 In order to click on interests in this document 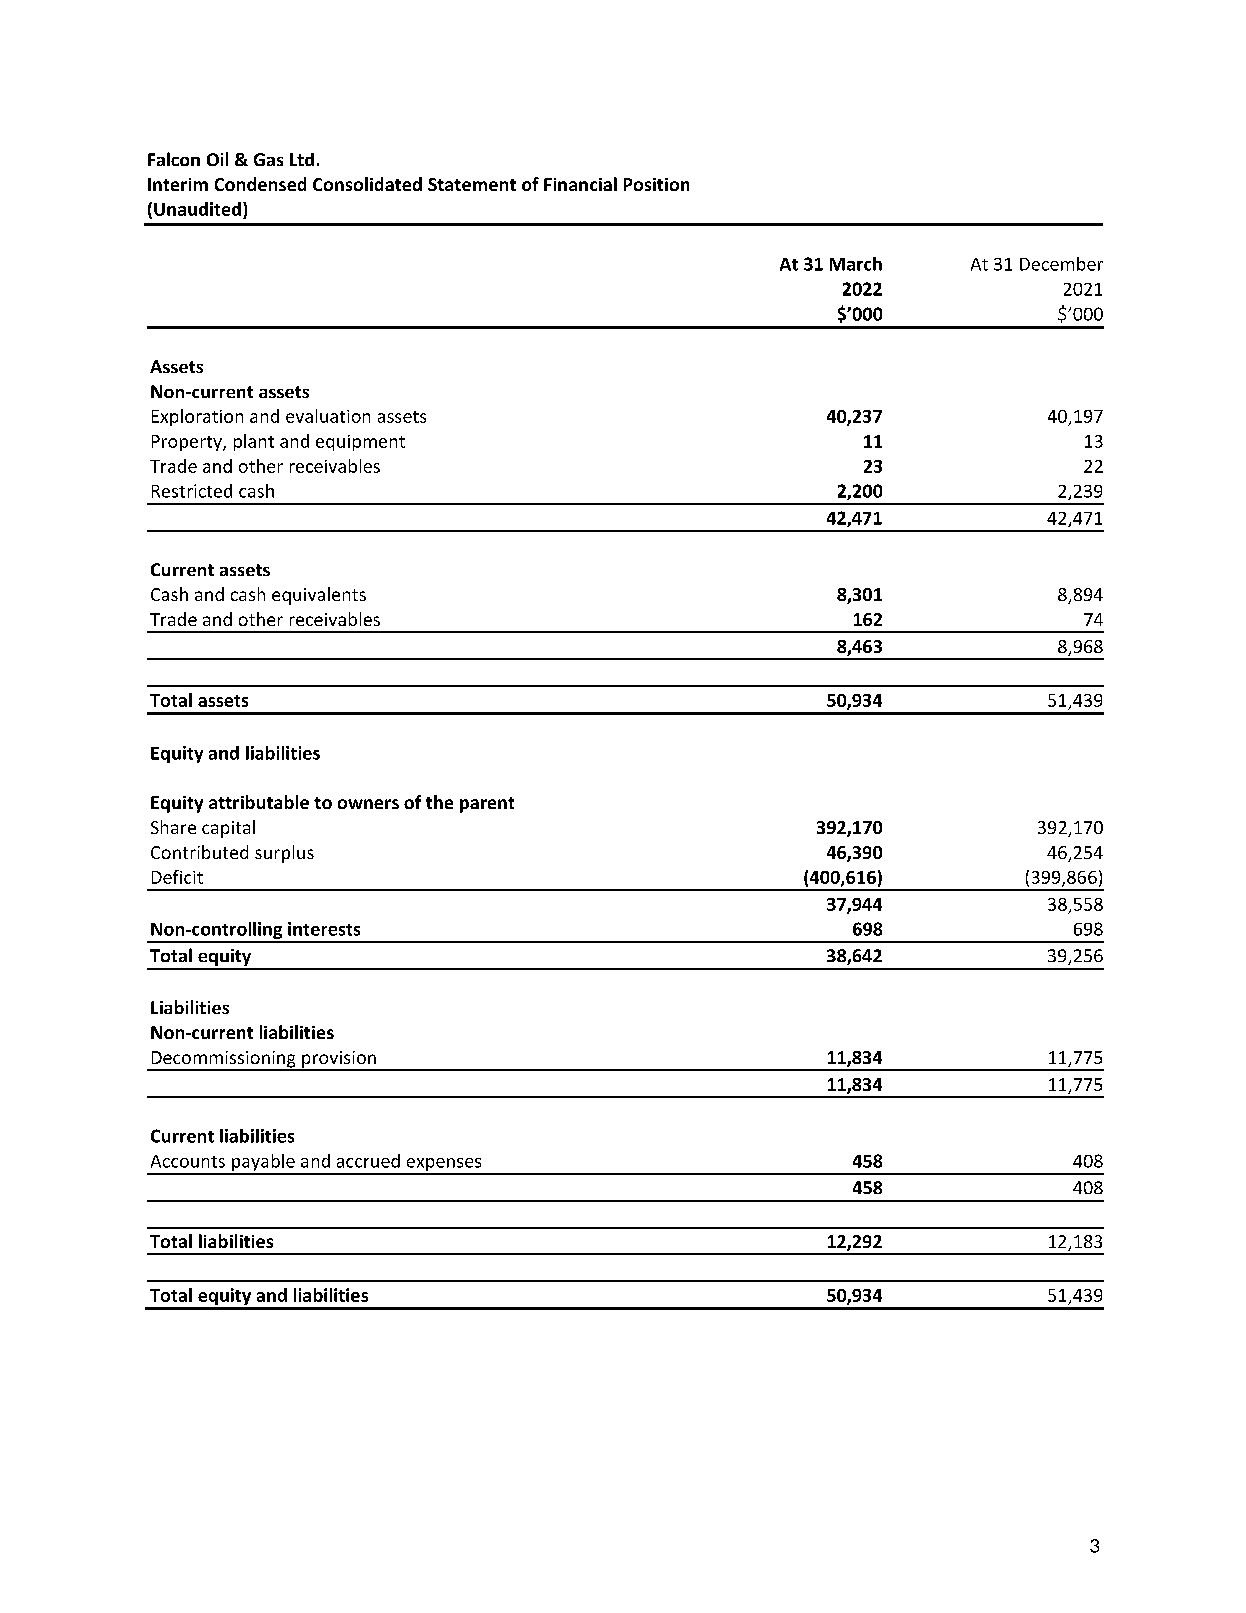, I will do `click(324, 929)`.
